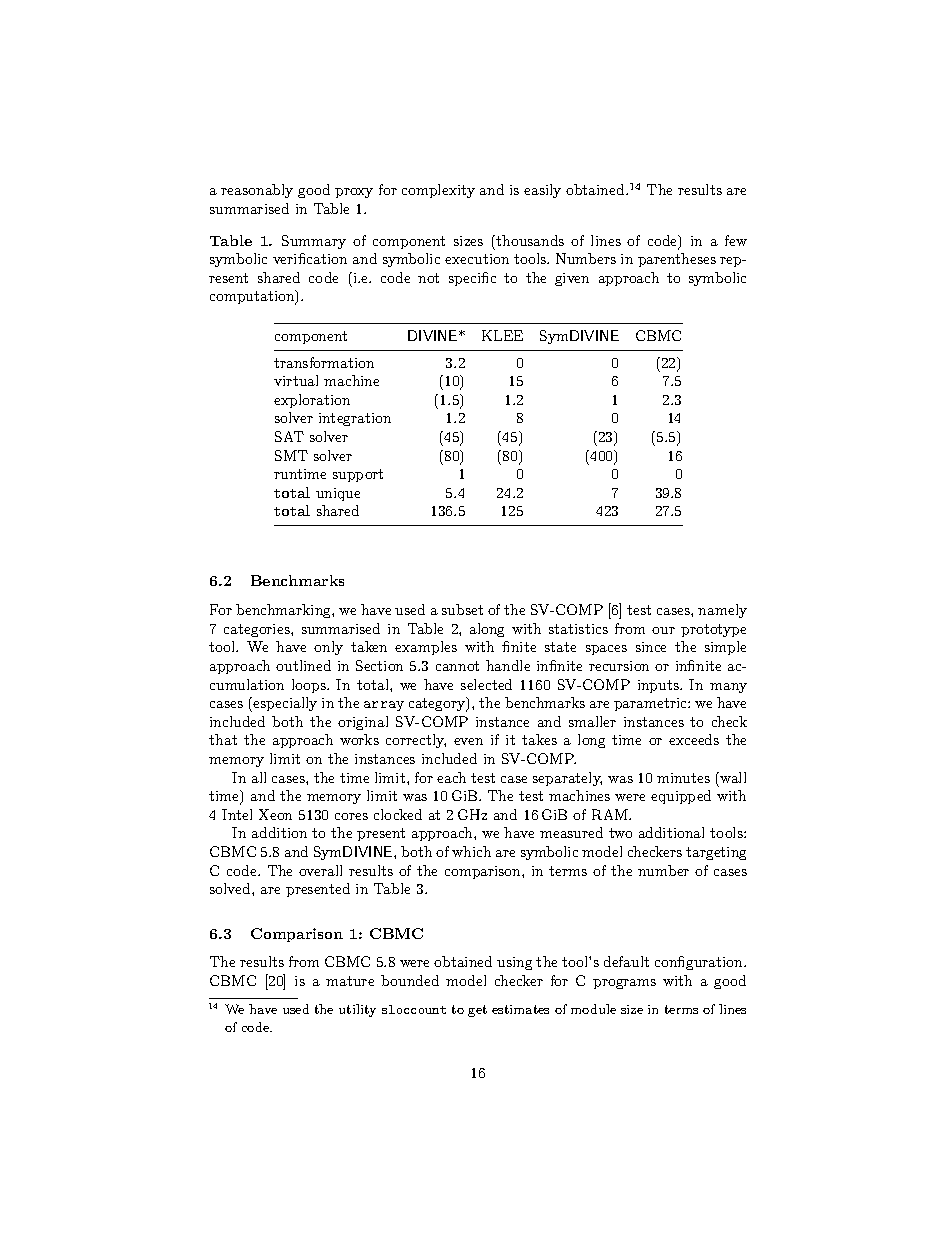 The height and width of the screenshot is (1233, 952). I want to click on mature, so click(350, 981).
